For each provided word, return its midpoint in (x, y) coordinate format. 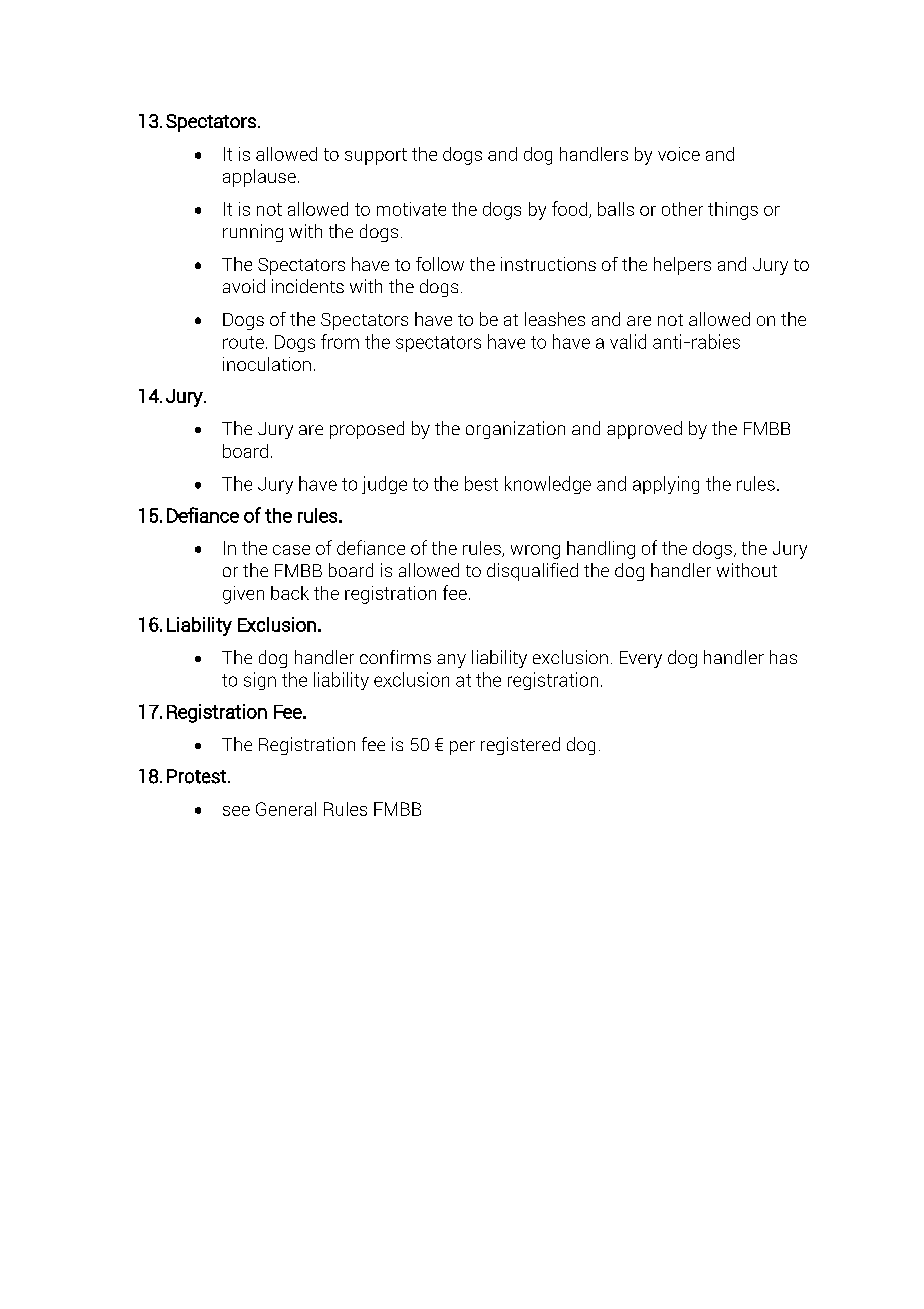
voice (679, 154)
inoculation (267, 364)
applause (259, 178)
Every (641, 659)
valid (628, 341)
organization (515, 430)
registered (520, 746)
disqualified (532, 572)
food (571, 209)
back (290, 593)
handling (601, 550)
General (286, 809)
